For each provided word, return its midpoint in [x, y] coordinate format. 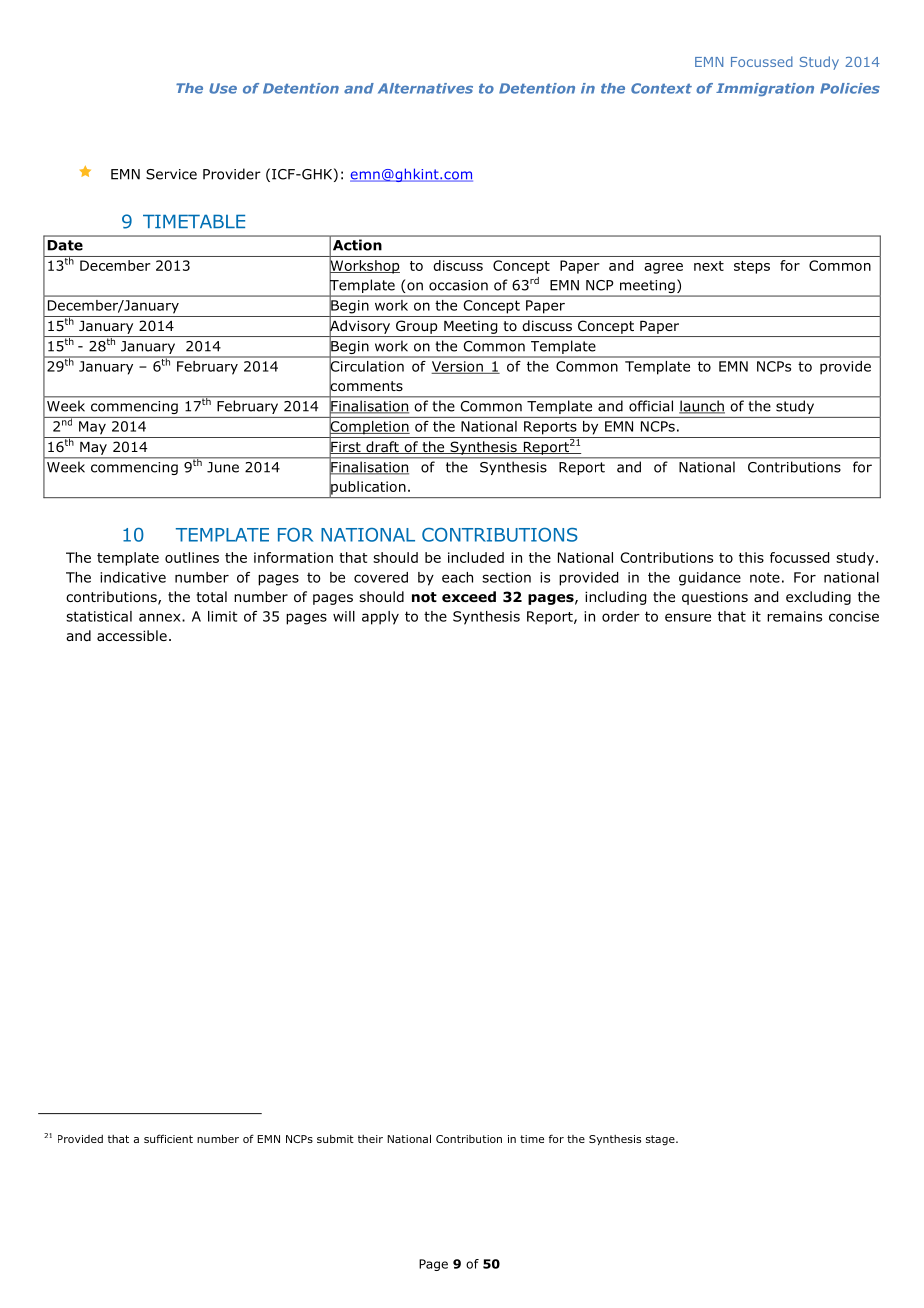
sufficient [168, 1138]
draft [382, 447]
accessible [132, 635]
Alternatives [425, 88]
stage [661, 1140]
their [370, 1139]
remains [794, 616]
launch [702, 407]
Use [223, 88]
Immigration [765, 89]
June [223, 467]
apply [380, 618]
